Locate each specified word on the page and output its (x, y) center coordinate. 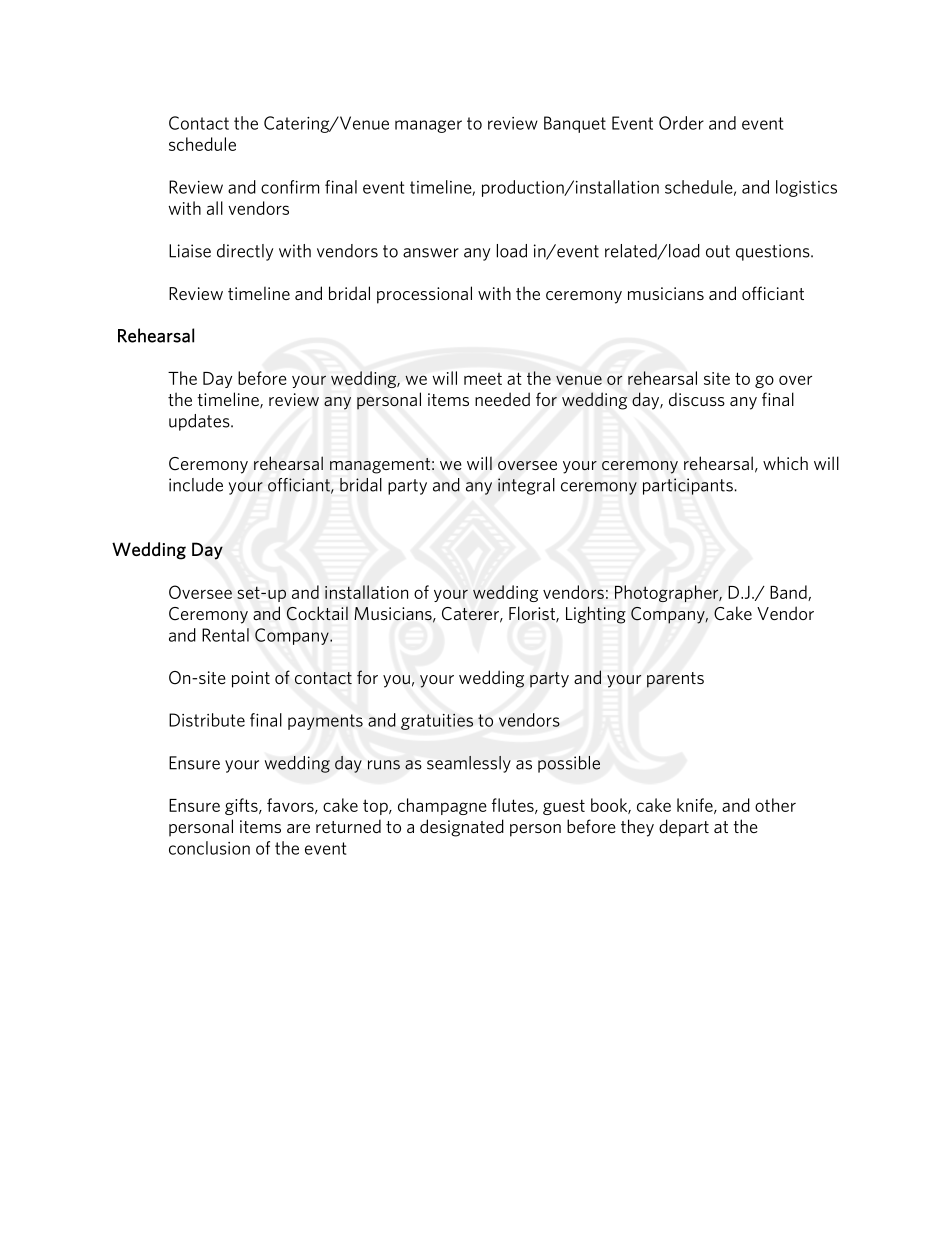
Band (789, 593)
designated (462, 828)
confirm (290, 187)
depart (684, 828)
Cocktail (317, 613)
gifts (242, 806)
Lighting (596, 615)
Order (681, 123)
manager (428, 126)
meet (483, 379)
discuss (697, 399)
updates (200, 422)
